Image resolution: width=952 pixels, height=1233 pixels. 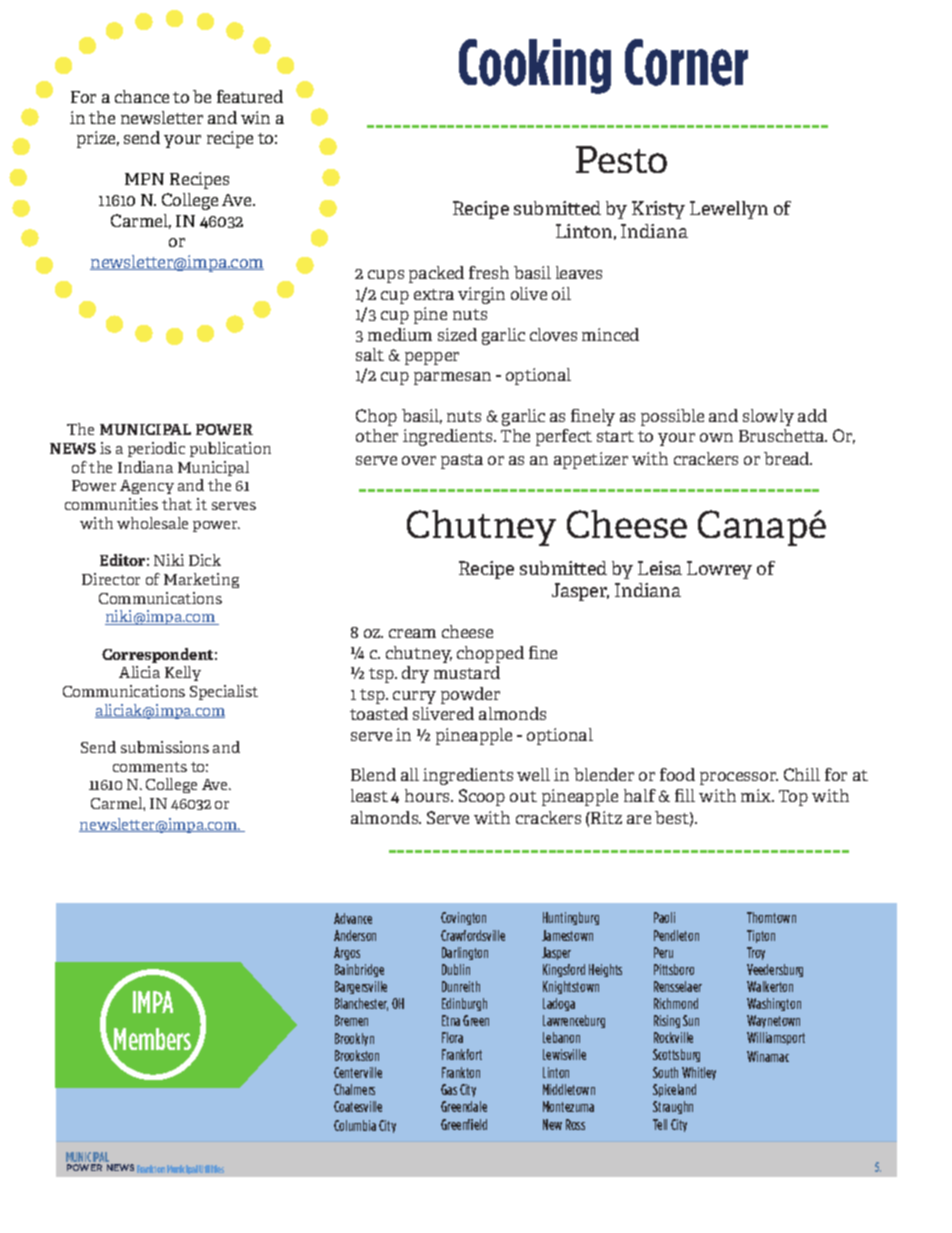 What do you see at coordinates (686, 62) in the image?
I see `Corner` at bounding box center [686, 62].
